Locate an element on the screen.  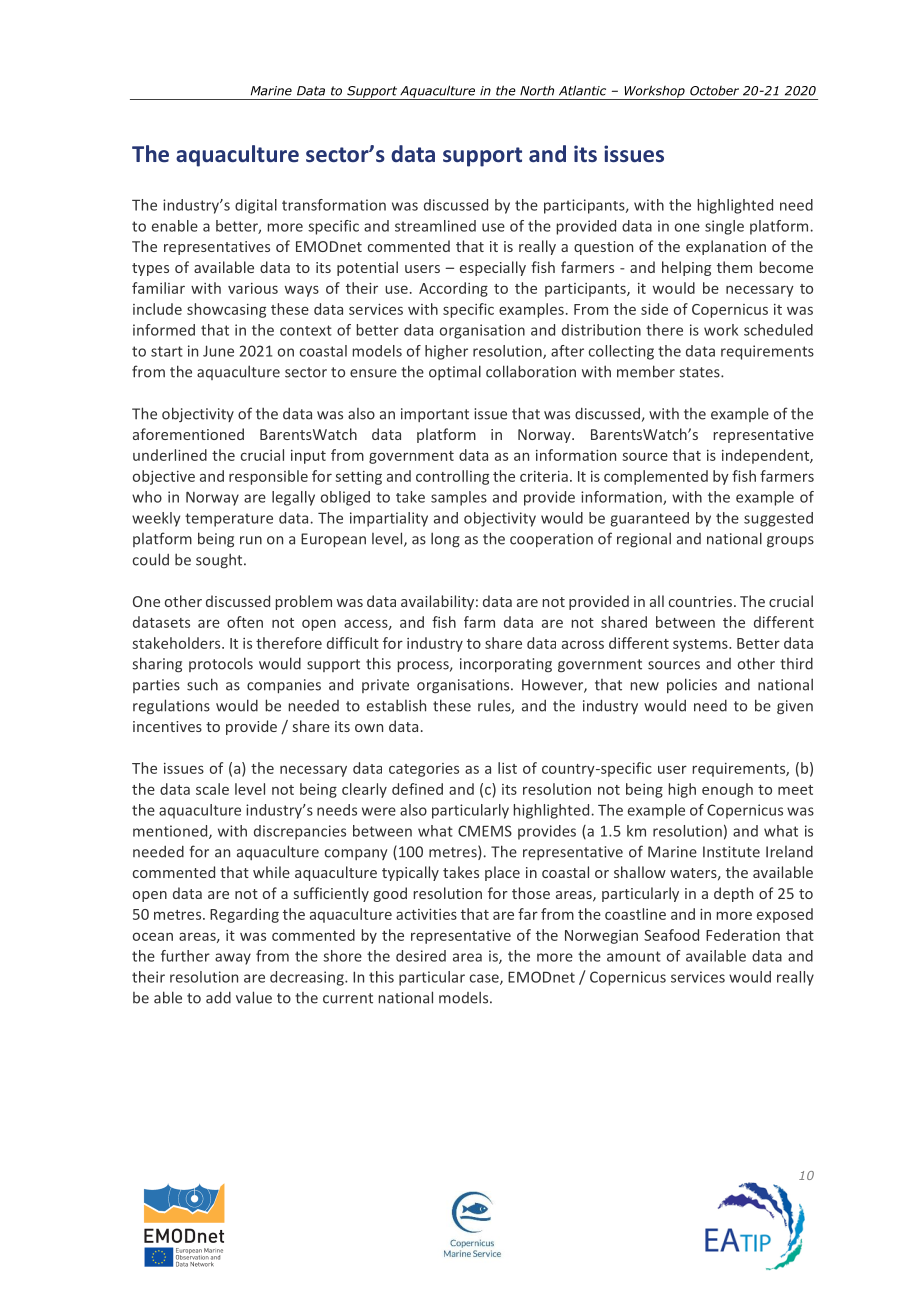
digital is located at coordinates (256, 206).
